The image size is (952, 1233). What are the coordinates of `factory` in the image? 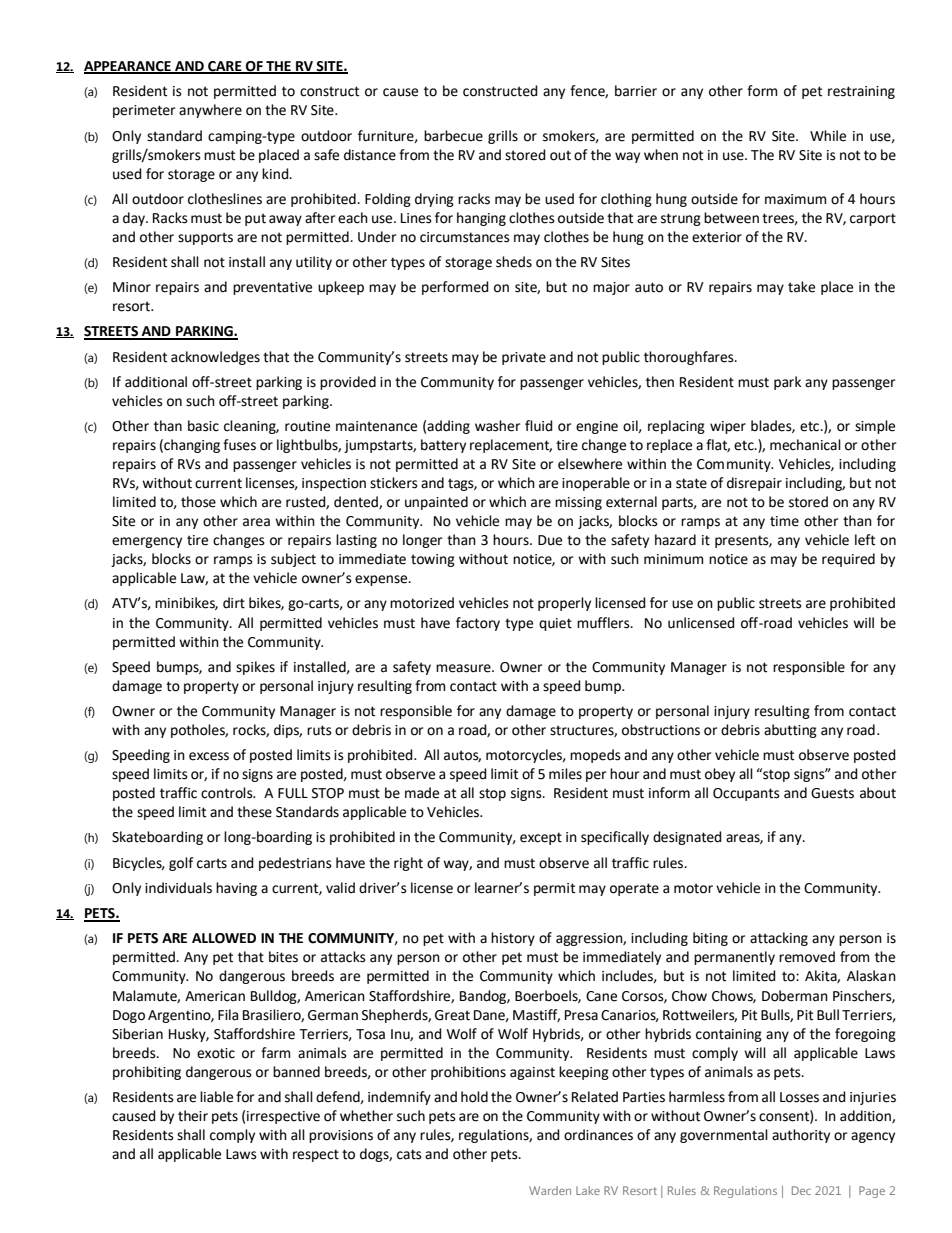 It's located at (478, 624).
